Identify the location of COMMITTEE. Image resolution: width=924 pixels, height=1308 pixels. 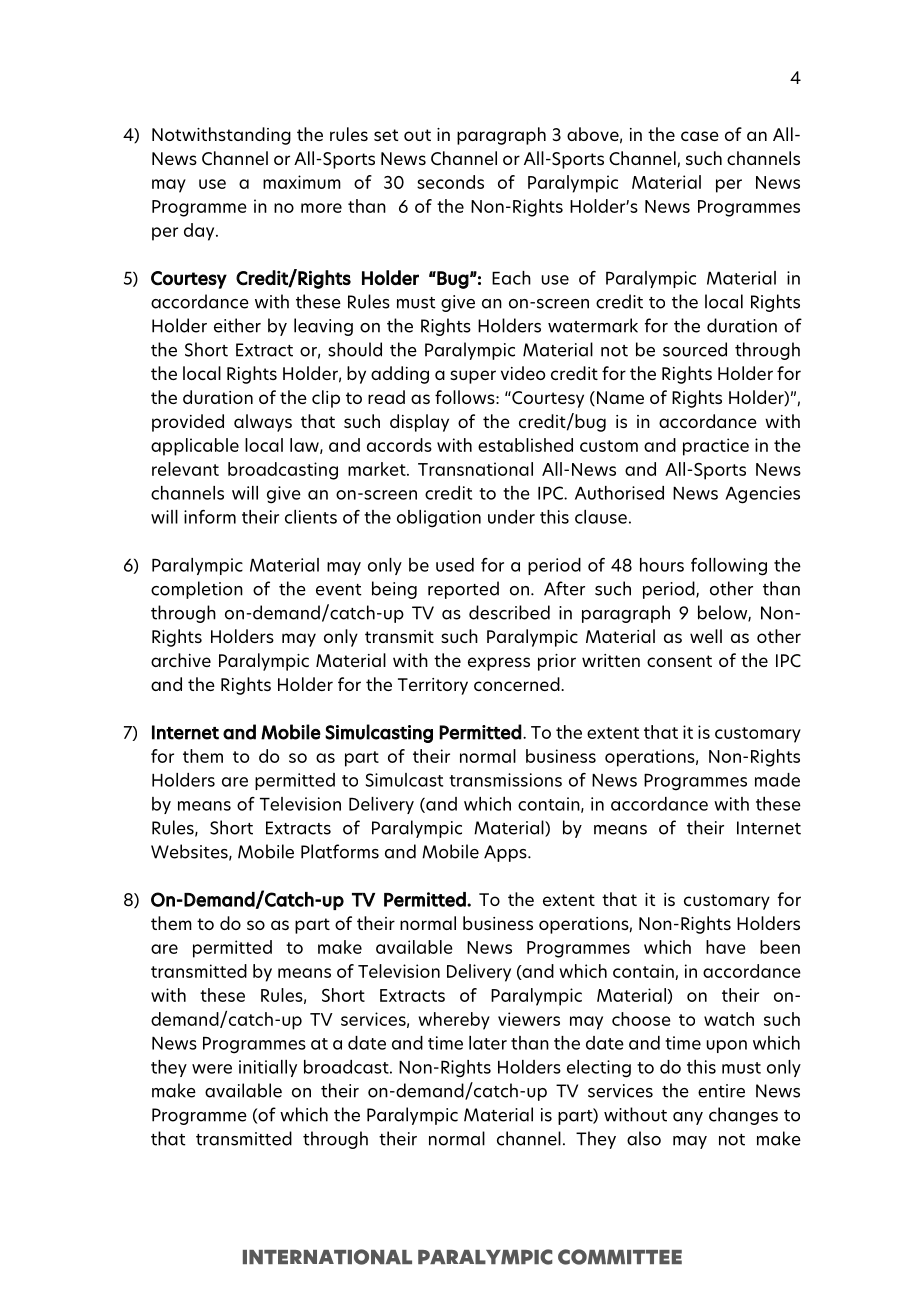
(620, 1257).
